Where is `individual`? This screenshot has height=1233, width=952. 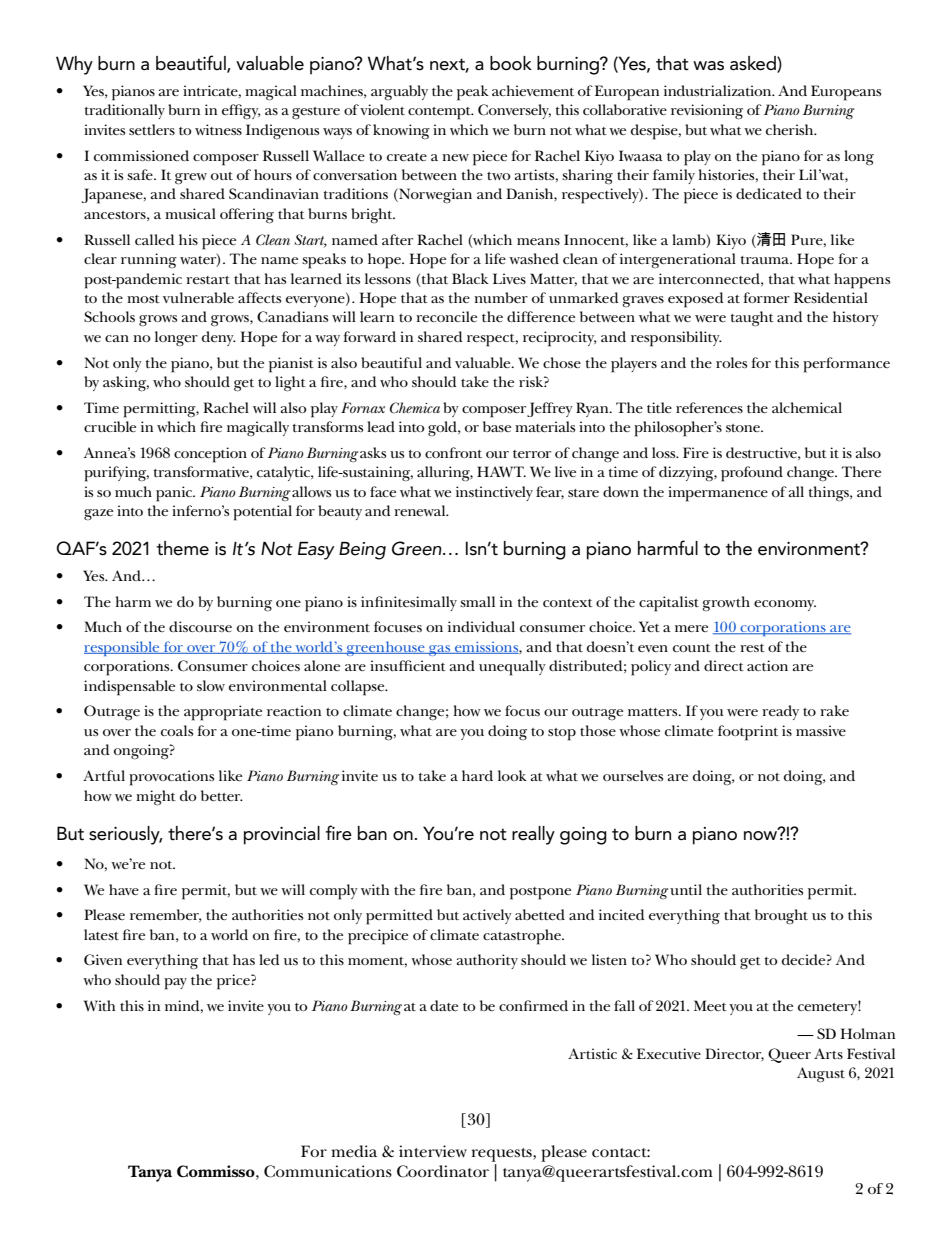
individual is located at coordinates (481, 626).
